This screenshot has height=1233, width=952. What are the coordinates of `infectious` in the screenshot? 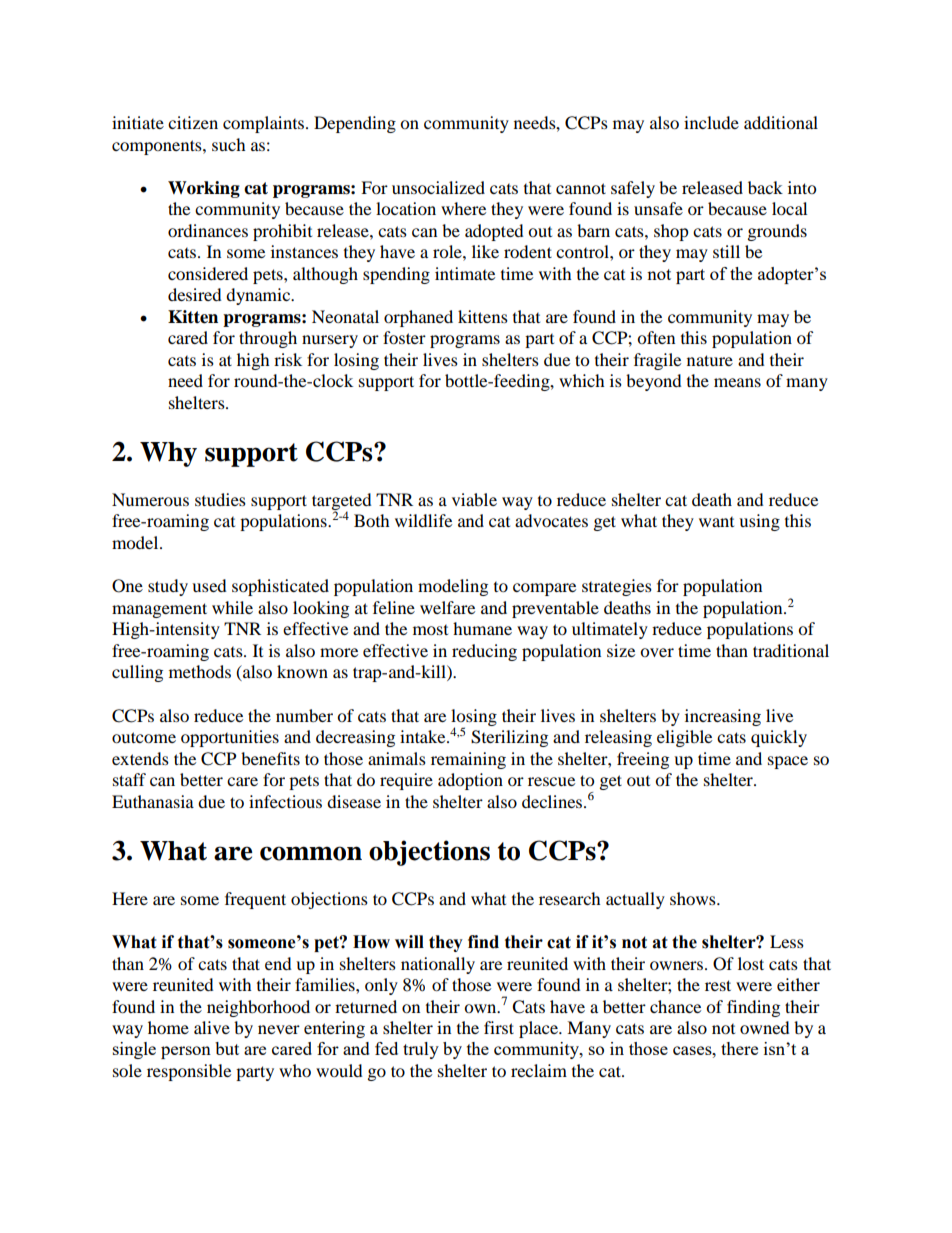 It's located at (285, 801).
